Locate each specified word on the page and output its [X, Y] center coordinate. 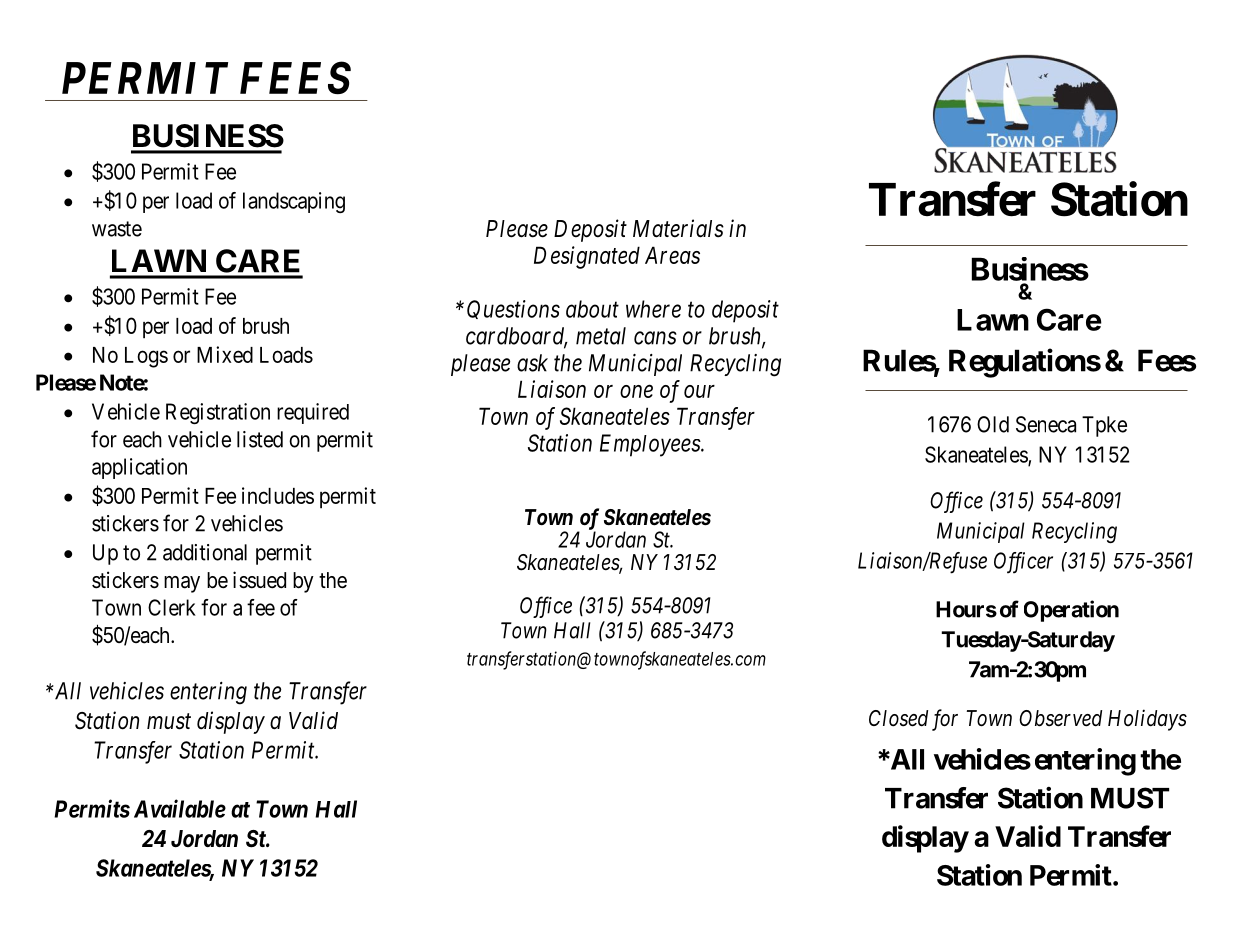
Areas [672, 255]
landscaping [294, 202]
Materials [678, 228]
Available [180, 808]
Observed [1060, 718]
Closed [898, 718]
